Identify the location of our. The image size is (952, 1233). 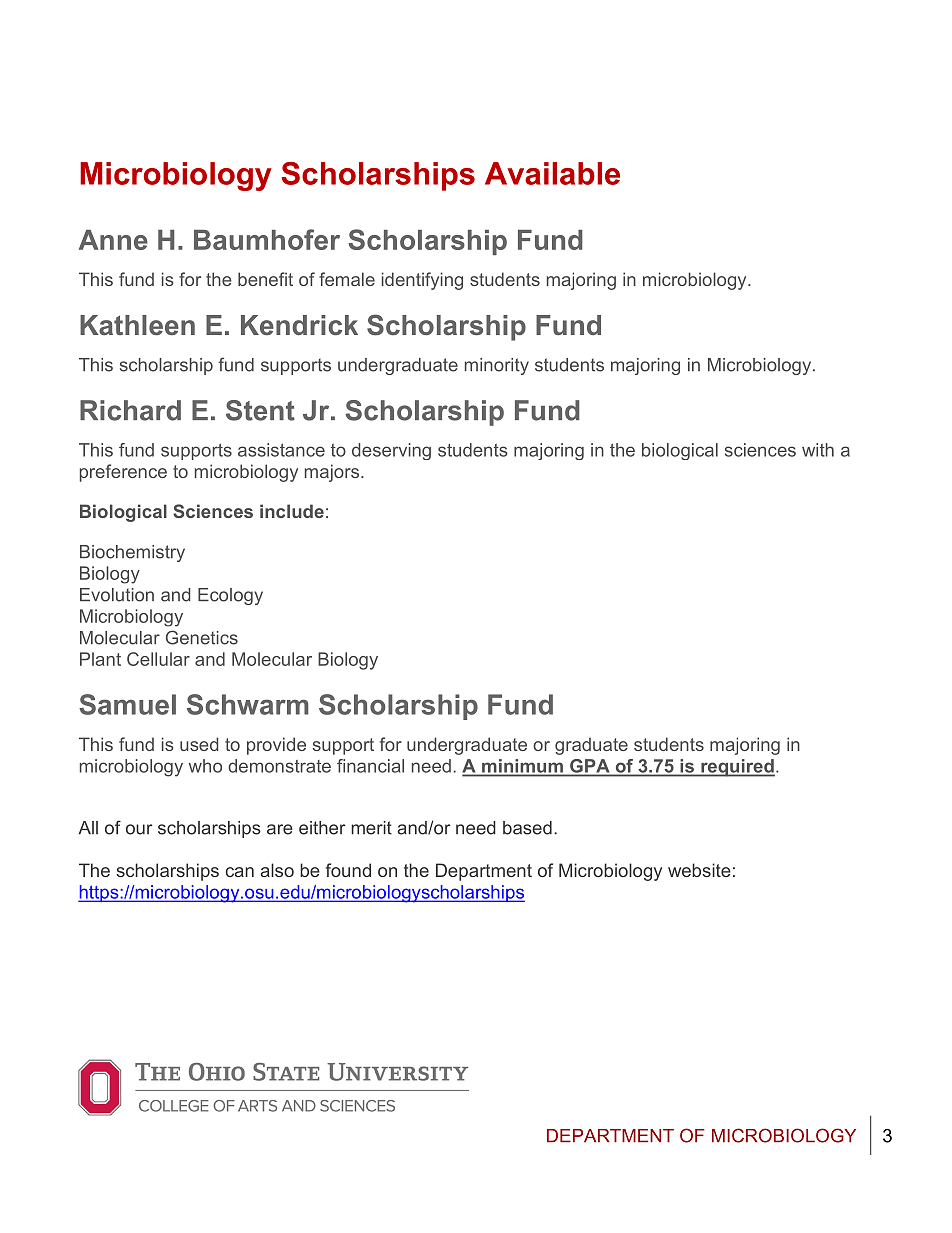
(139, 829).
